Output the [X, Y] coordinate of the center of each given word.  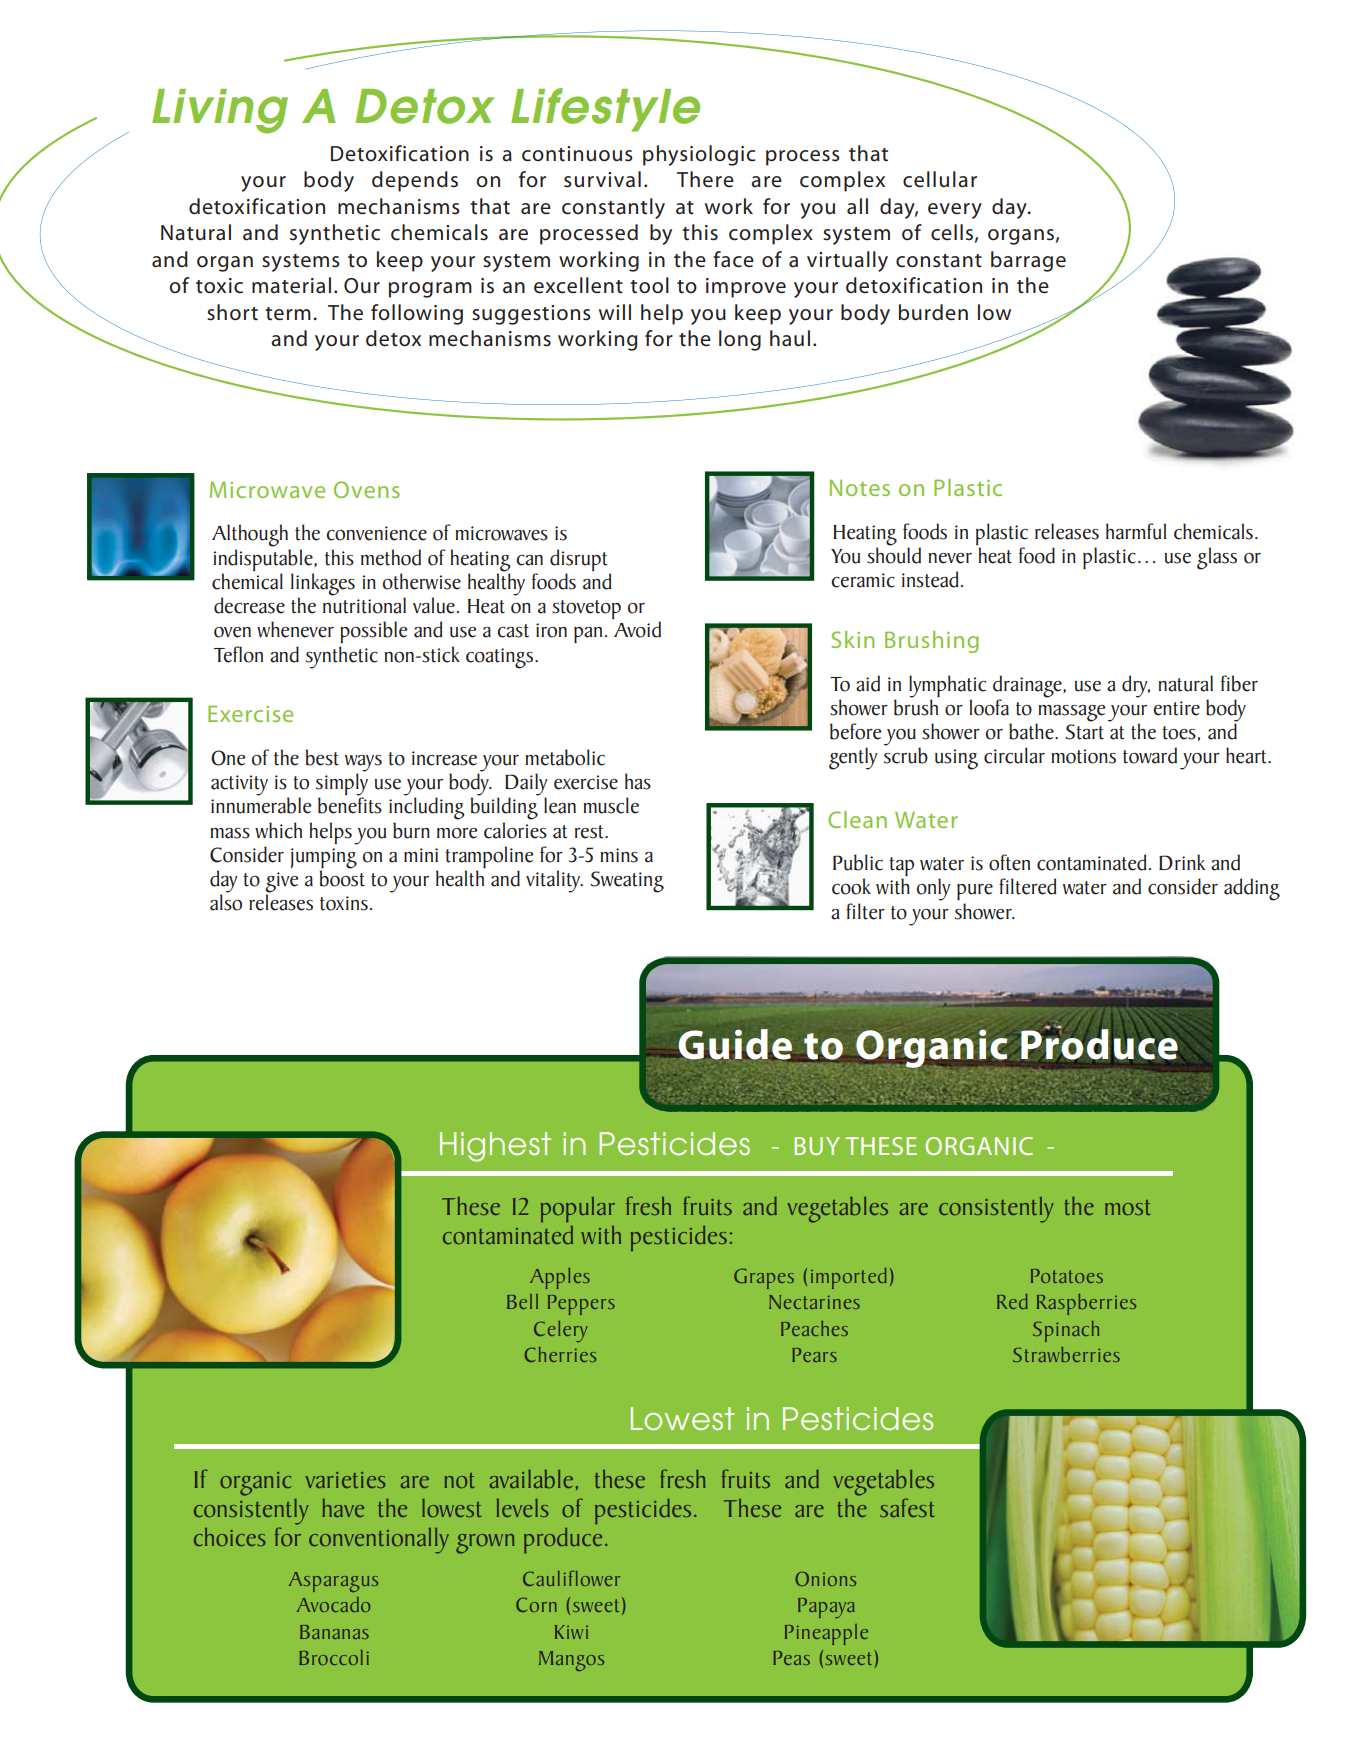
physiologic [699, 155]
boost [342, 877]
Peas [791, 1658]
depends [415, 181]
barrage [1028, 261]
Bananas [334, 1632]
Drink [1182, 862]
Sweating [627, 882]
